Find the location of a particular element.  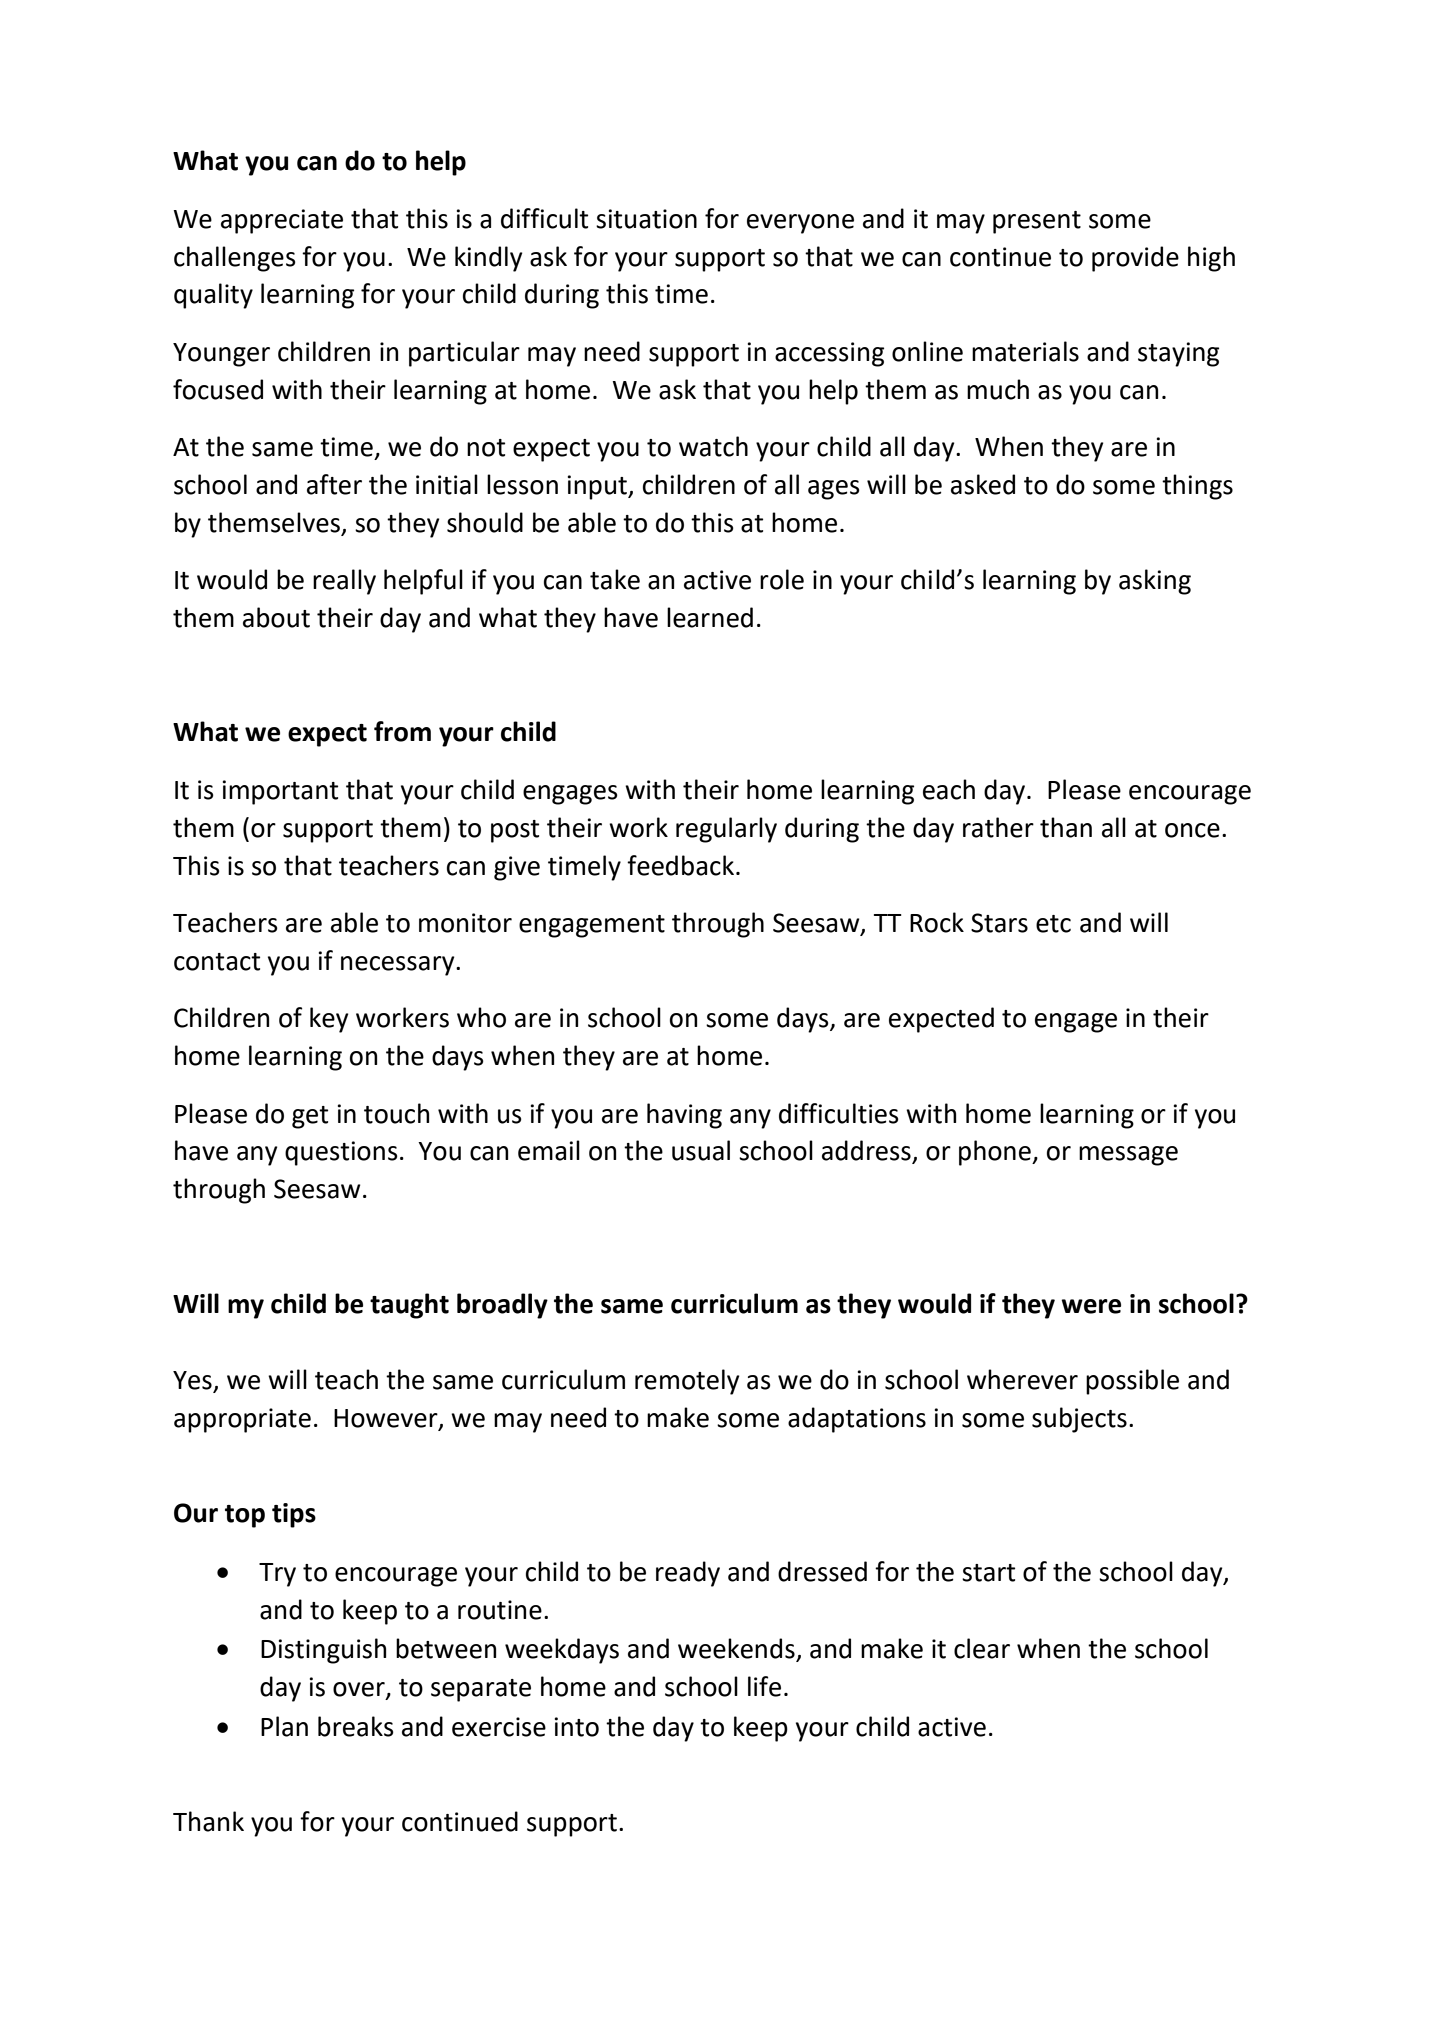

feedback is located at coordinates (680, 865).
